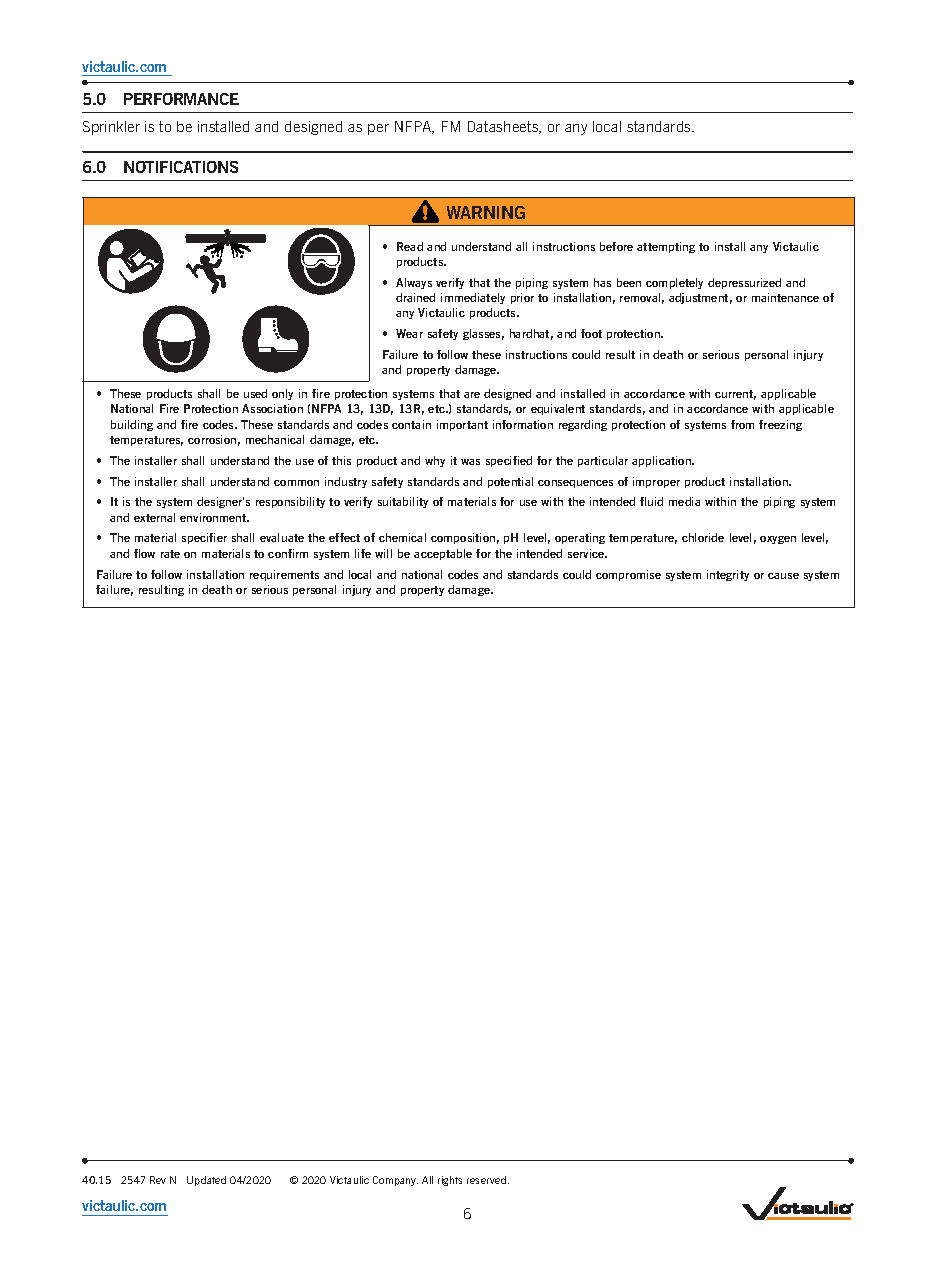 The width and height of the screenshot is (936, 1288). Describe the element at coordinates (206, 1181) in the screenshot. I see `Updated` at that location.
